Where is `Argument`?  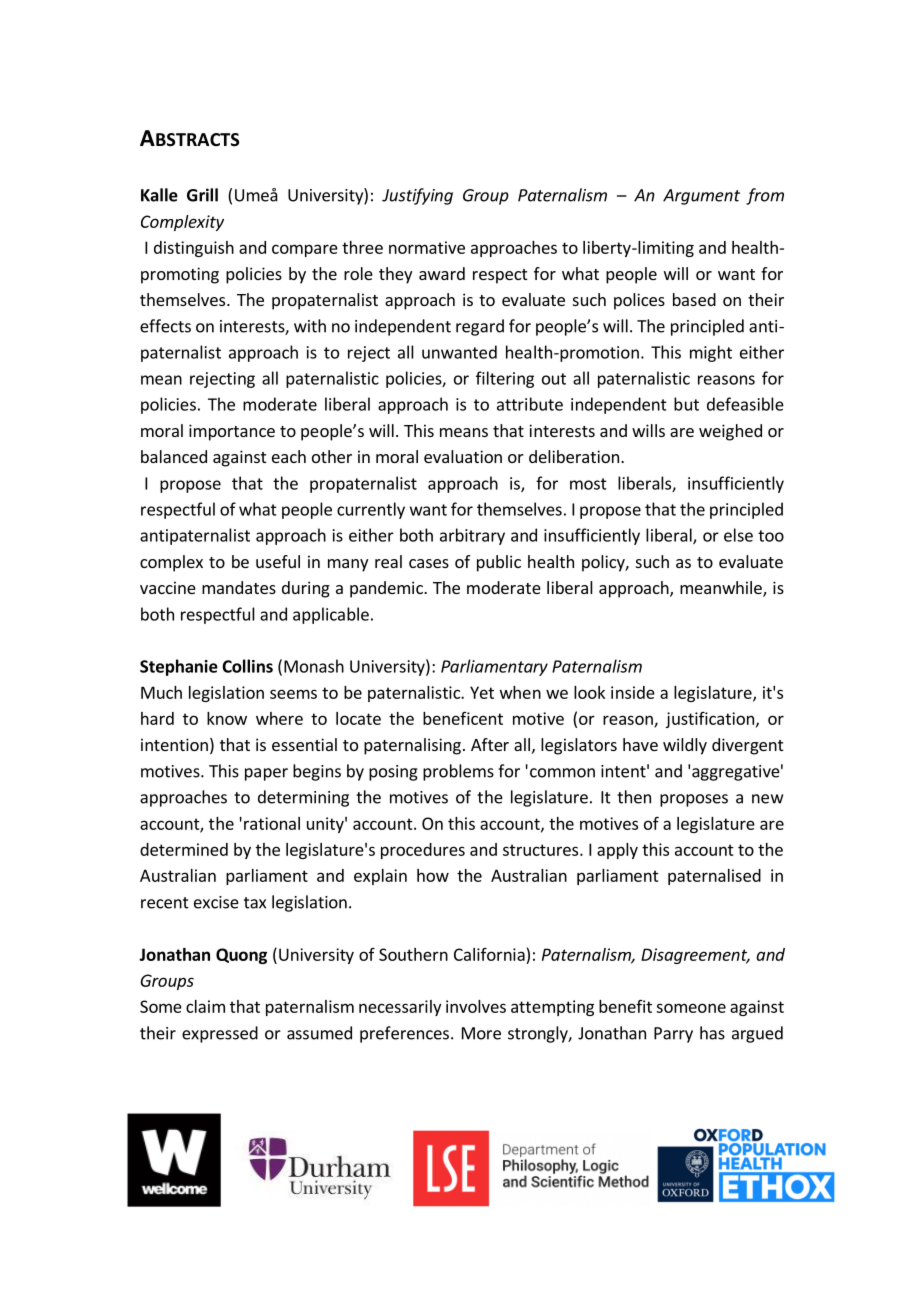 Argument is located at coordinates (701, 197).
